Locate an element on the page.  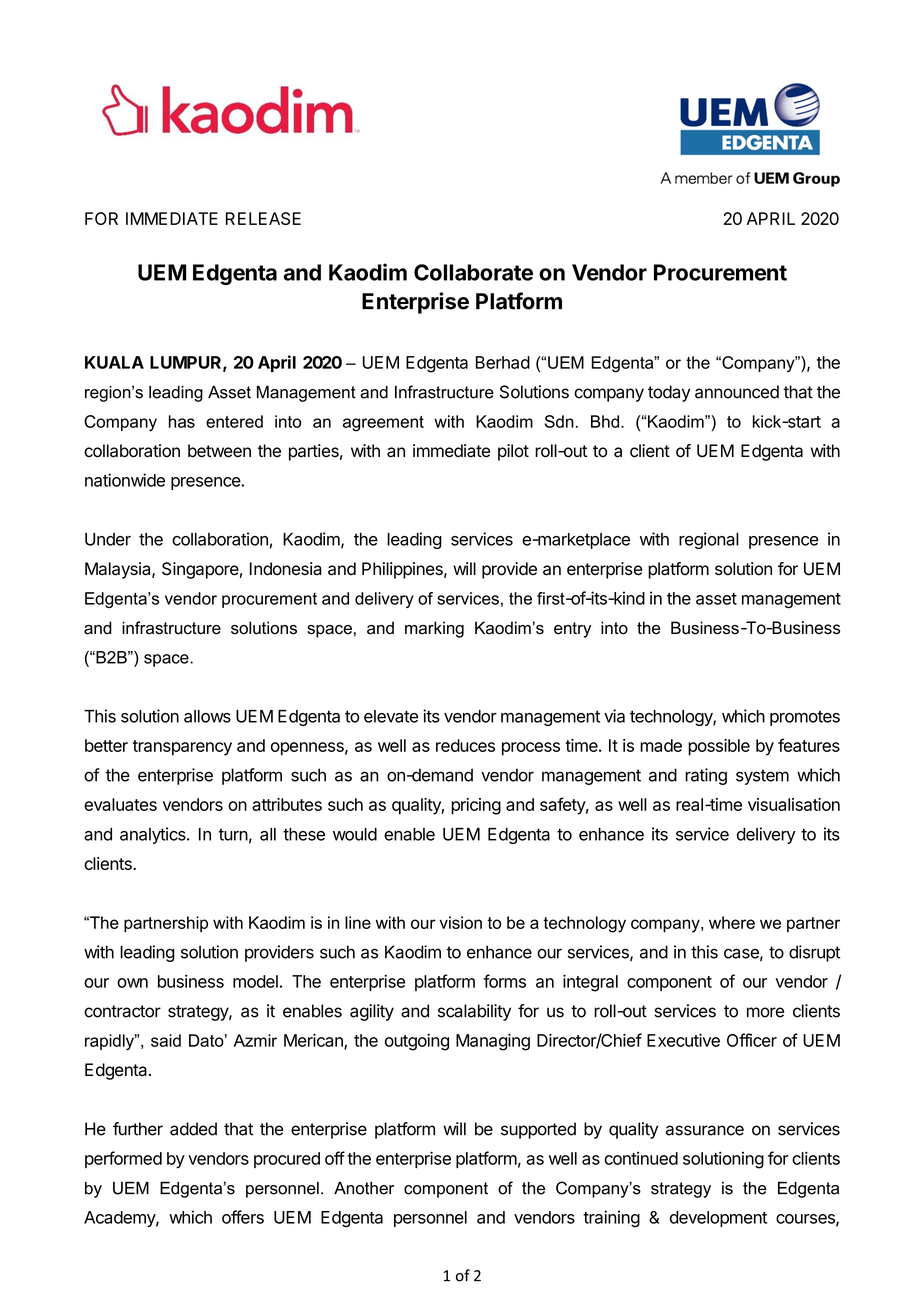
development is located at coordinates (718, 1219).
